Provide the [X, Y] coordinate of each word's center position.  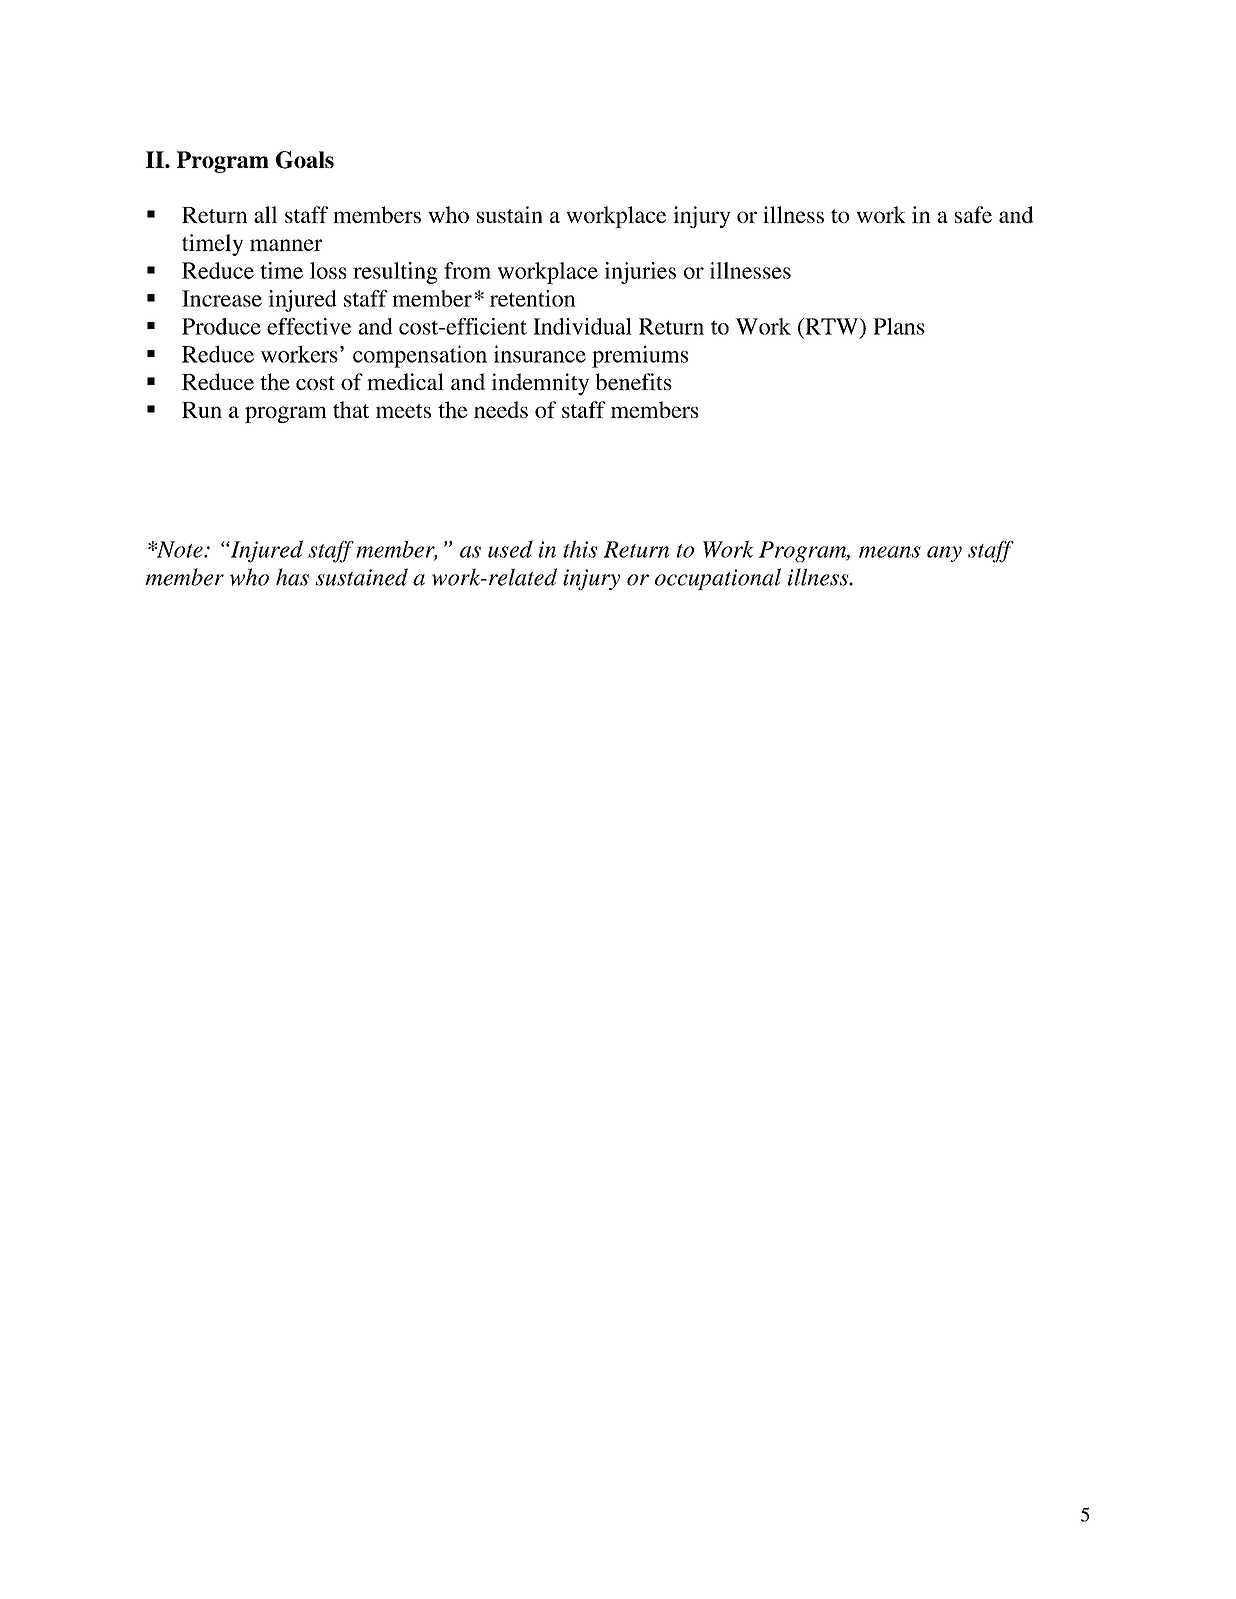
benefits [633, 381]
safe [973, 214]
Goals [305, 160]
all [266, 214]
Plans [899, 326]
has [292, 577]
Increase [222, 298]
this [580, 549]
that [351, 409]
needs [501, 409]
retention [533, 298]
